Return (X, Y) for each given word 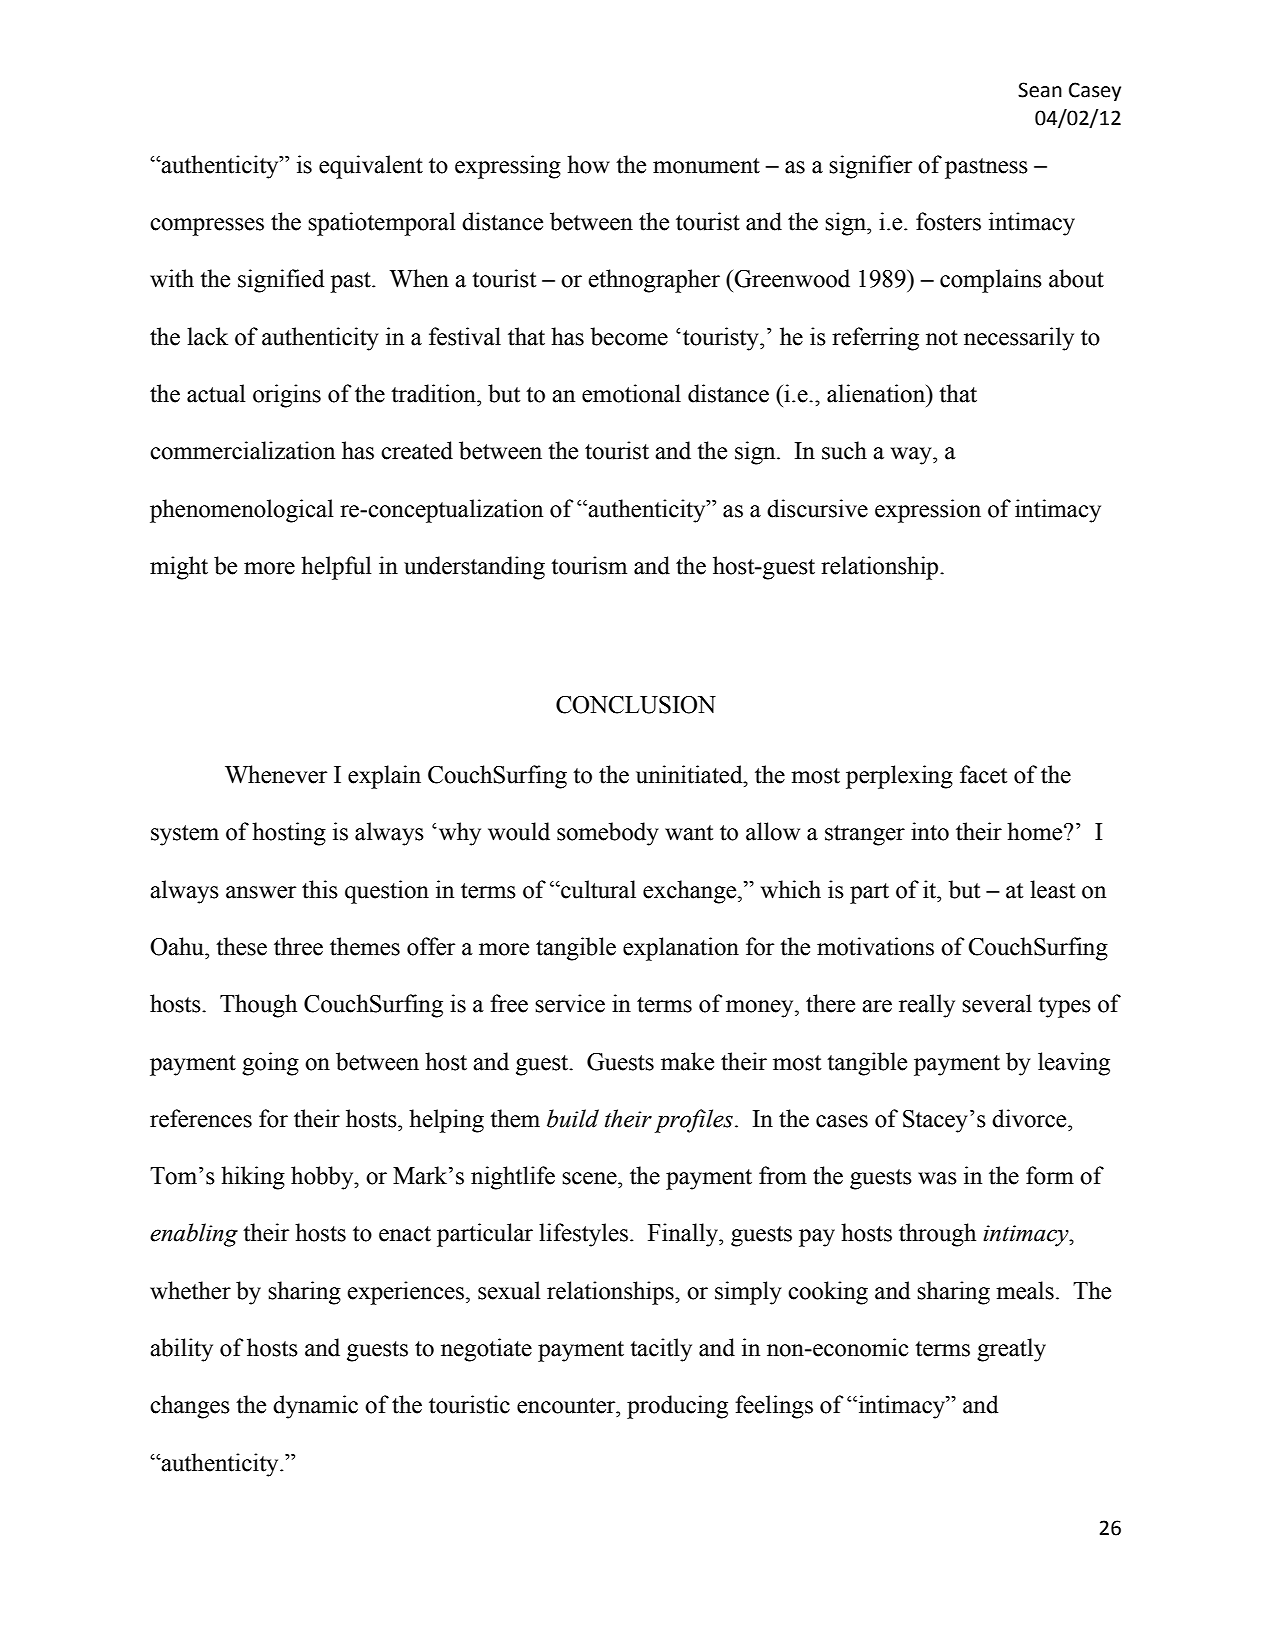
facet (983, 774)
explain (384, 777)
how (588, 164)
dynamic (315, 1407)
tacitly (661, 1350)
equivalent (371, 167)
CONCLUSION (636, 705)
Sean (1040, 90)
